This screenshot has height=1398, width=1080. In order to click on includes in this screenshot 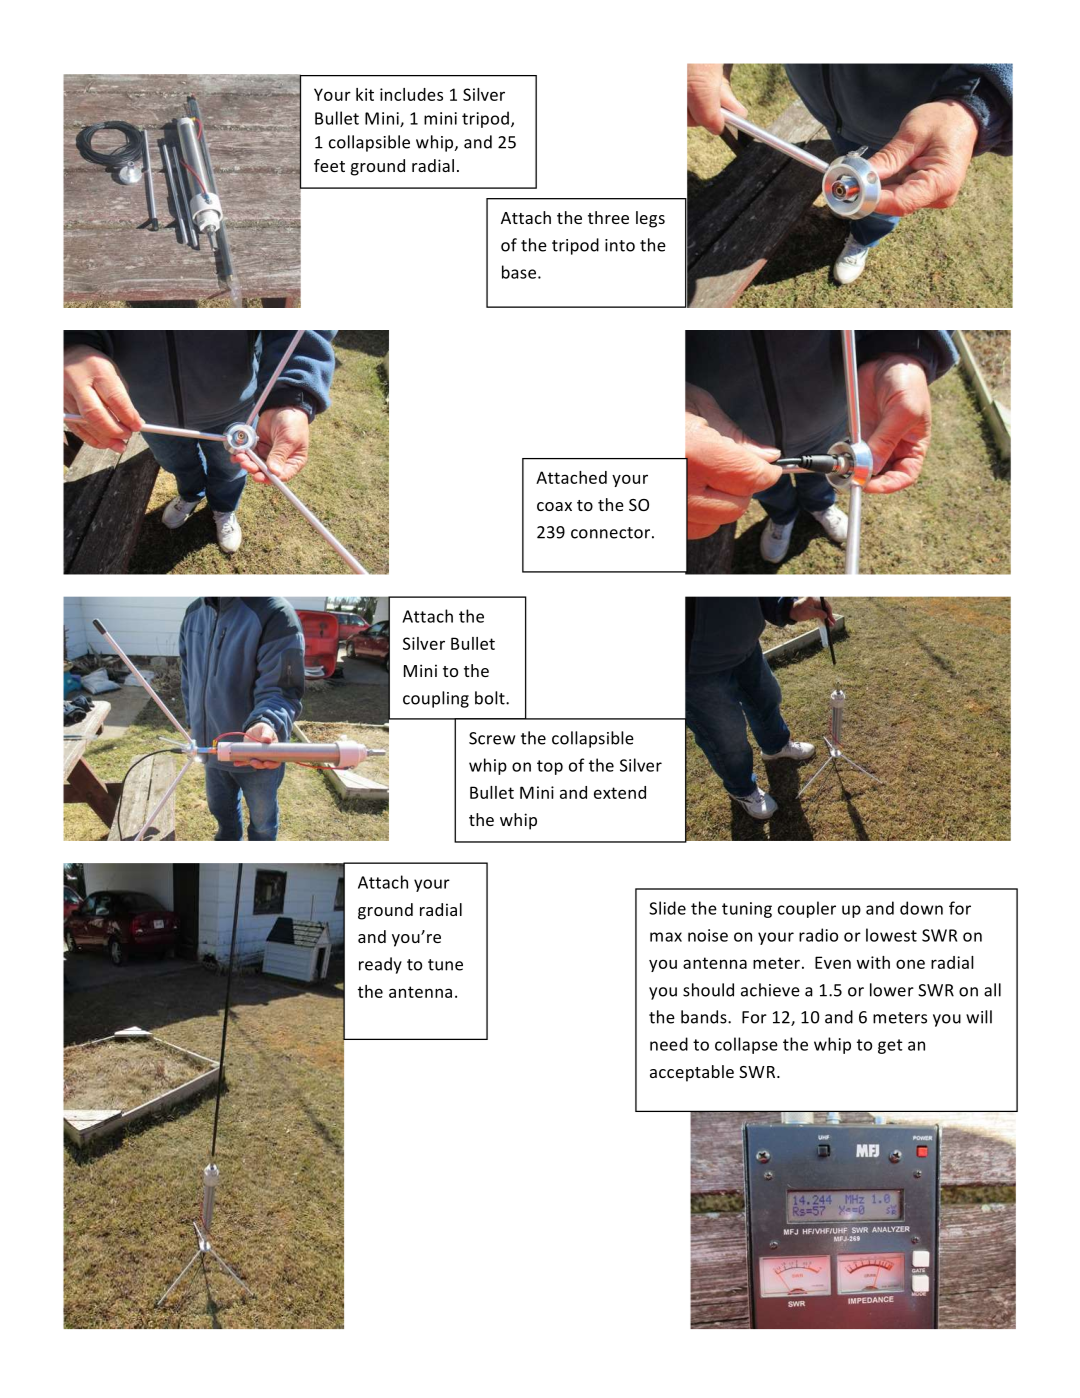, I will do `click(411, 94)`.
